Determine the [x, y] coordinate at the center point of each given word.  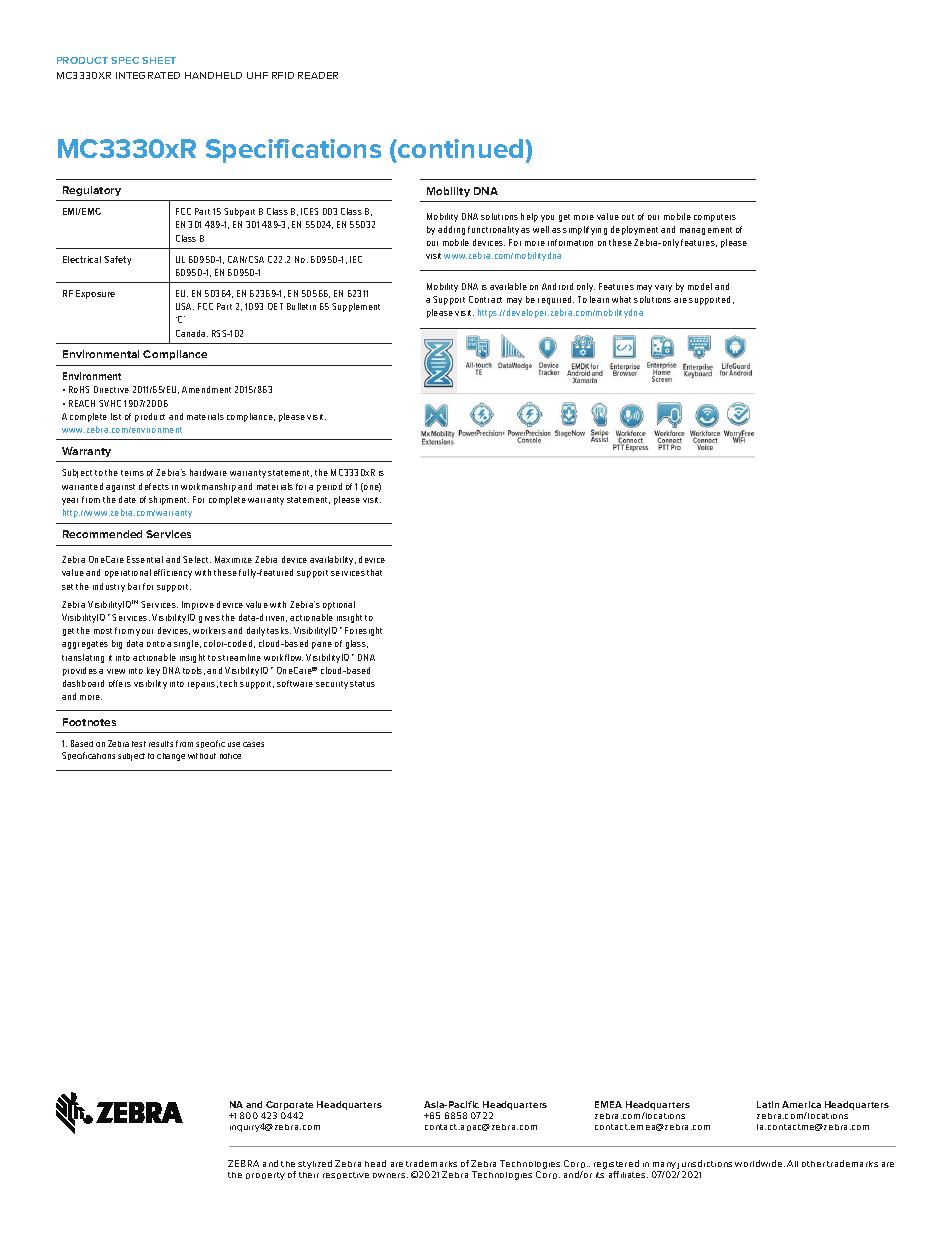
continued [461, 150]
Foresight [363, 631]
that [374, 572]
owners [390, 1175]
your [144, 632]
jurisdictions [704, 1166]
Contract [485, 299]
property [265, 1176]
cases [253, 744]
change [171, 757]
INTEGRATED [148, 75]
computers [715, 218]
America [801, 1104]
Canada [192, 333]
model [700, 286]
